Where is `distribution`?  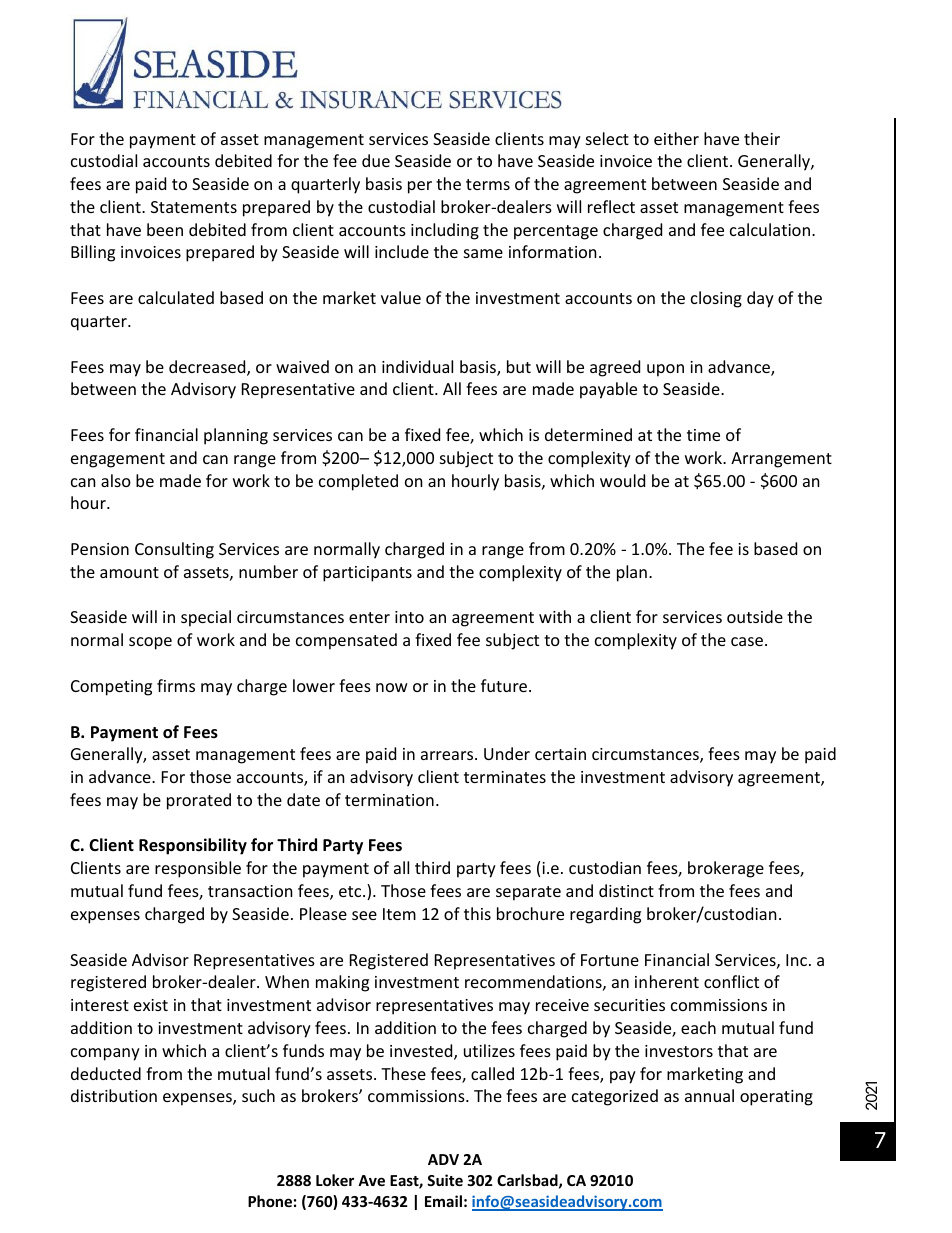 distribution is located at coordinates (114, 1095).
